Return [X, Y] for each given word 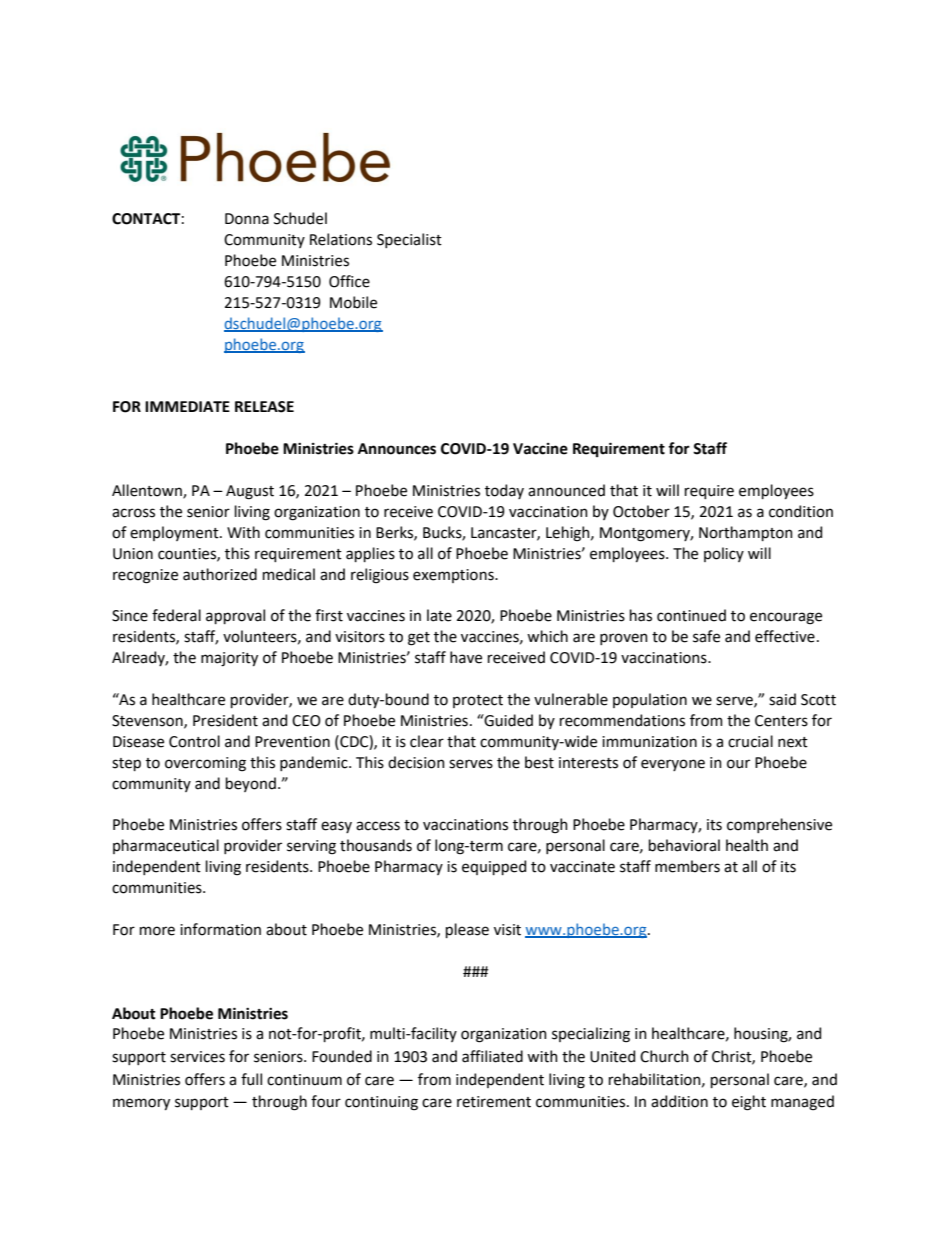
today [504, 491]
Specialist [409, 240]
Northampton [746, 533]
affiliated [492, 1056]
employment [175, 533]
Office [349, 281]
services [197, 1057]
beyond [251, 784]
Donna [247, 219]
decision [416, 762]
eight [749, 1103]
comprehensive [779, 825]
